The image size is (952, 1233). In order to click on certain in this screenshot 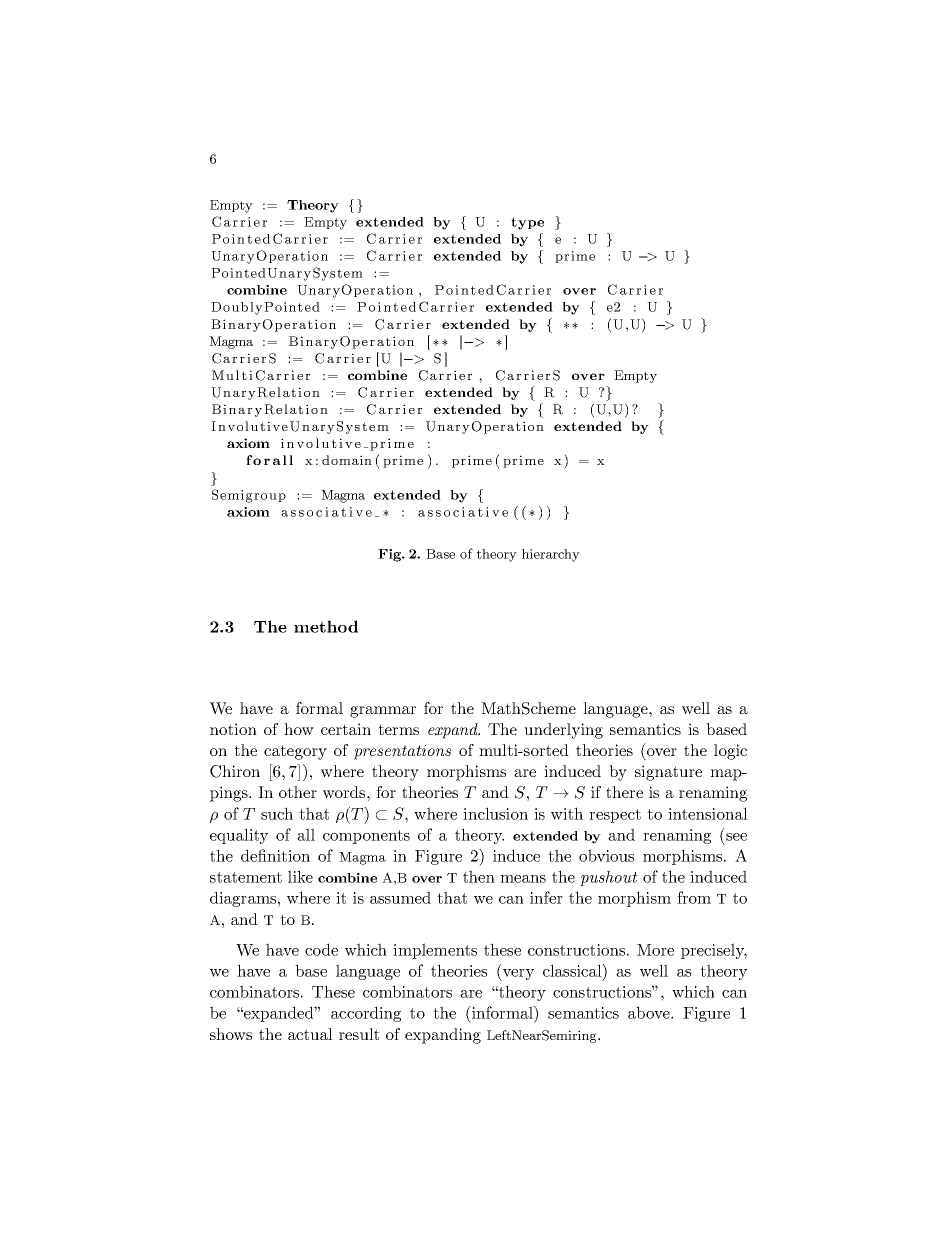, I will do `click(346, 729)`.
